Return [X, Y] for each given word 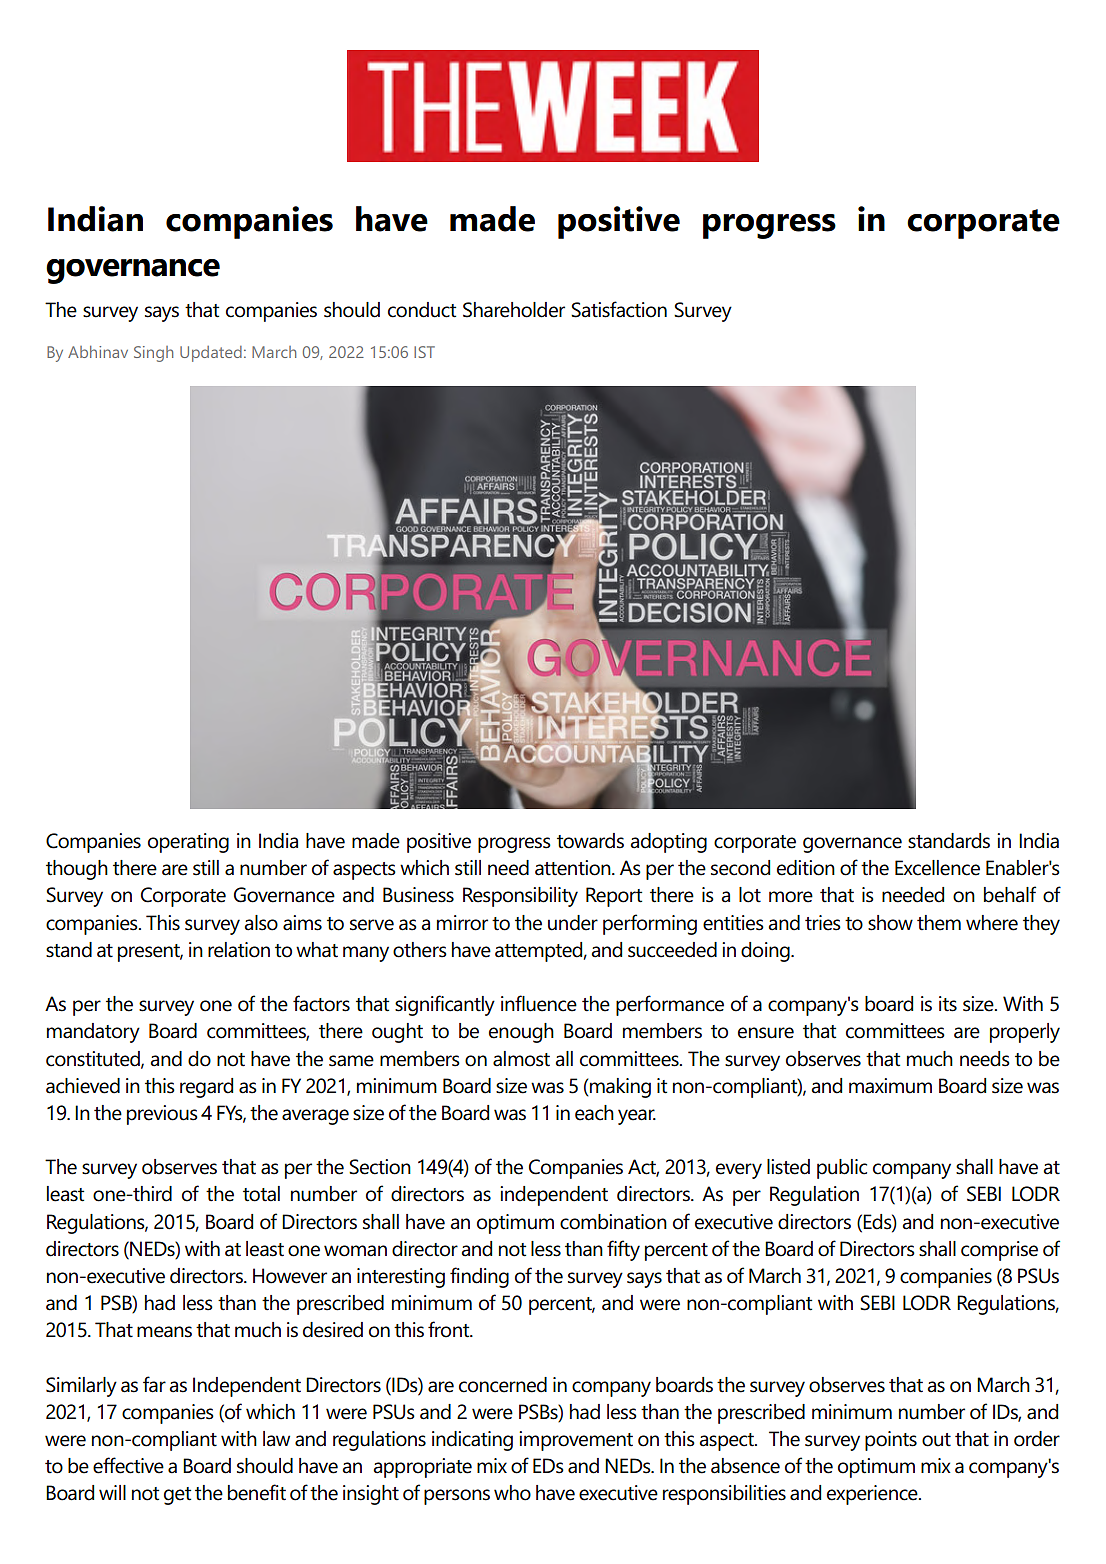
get [177, 1496]
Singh [153, 354]
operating [188, 843]
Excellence [937, 868]
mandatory [93, 1033]
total [261, 1194]
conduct [422, 310]
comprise [999, 1251]
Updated [211, 354]
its [948, 1004]
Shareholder [514, 310]
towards [590, 841]
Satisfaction [619, 309]
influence [539, 1003]
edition [806, 868]
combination [613, 1222]
